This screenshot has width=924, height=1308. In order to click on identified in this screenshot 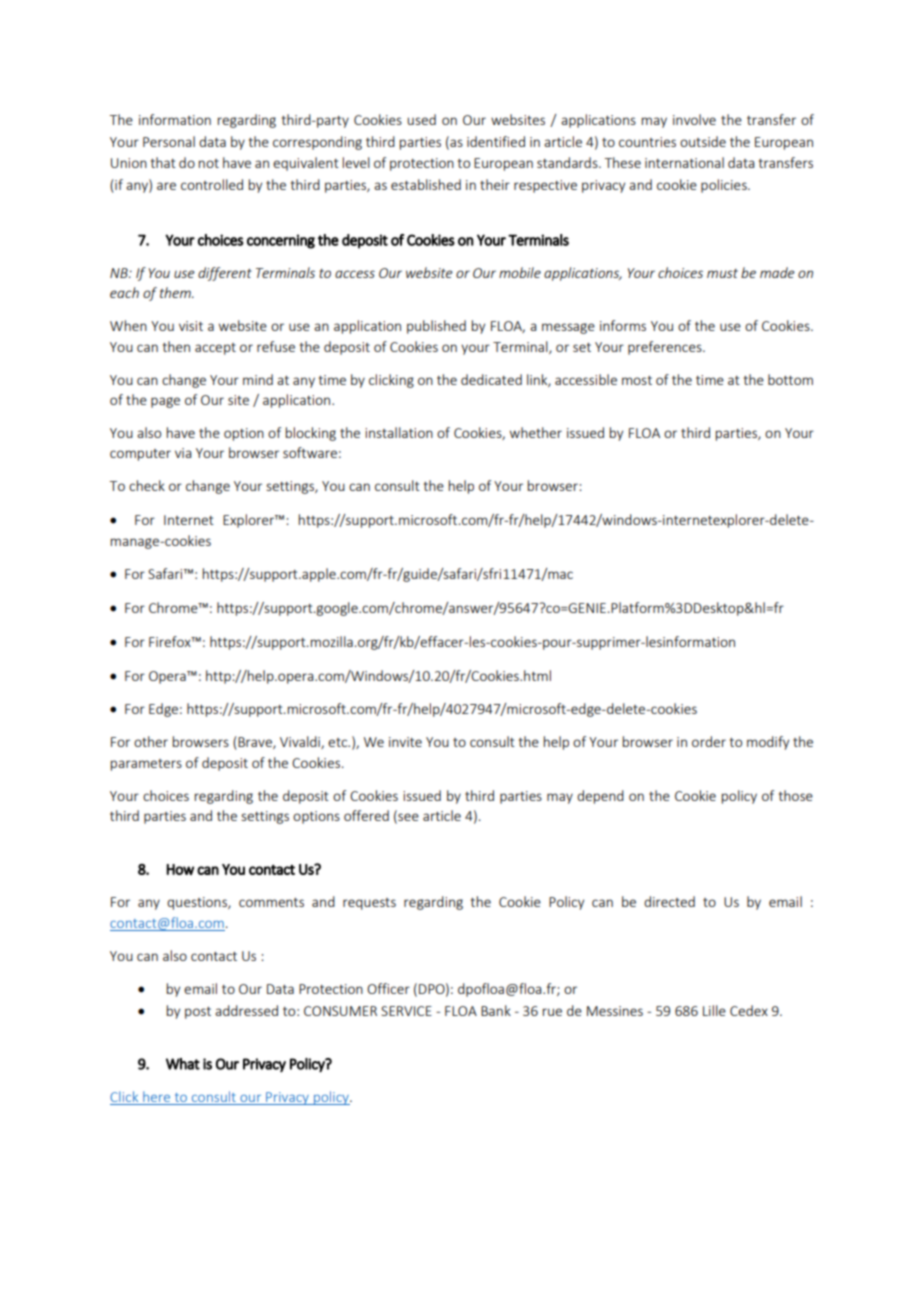, I will do `click(496, 141)`.
